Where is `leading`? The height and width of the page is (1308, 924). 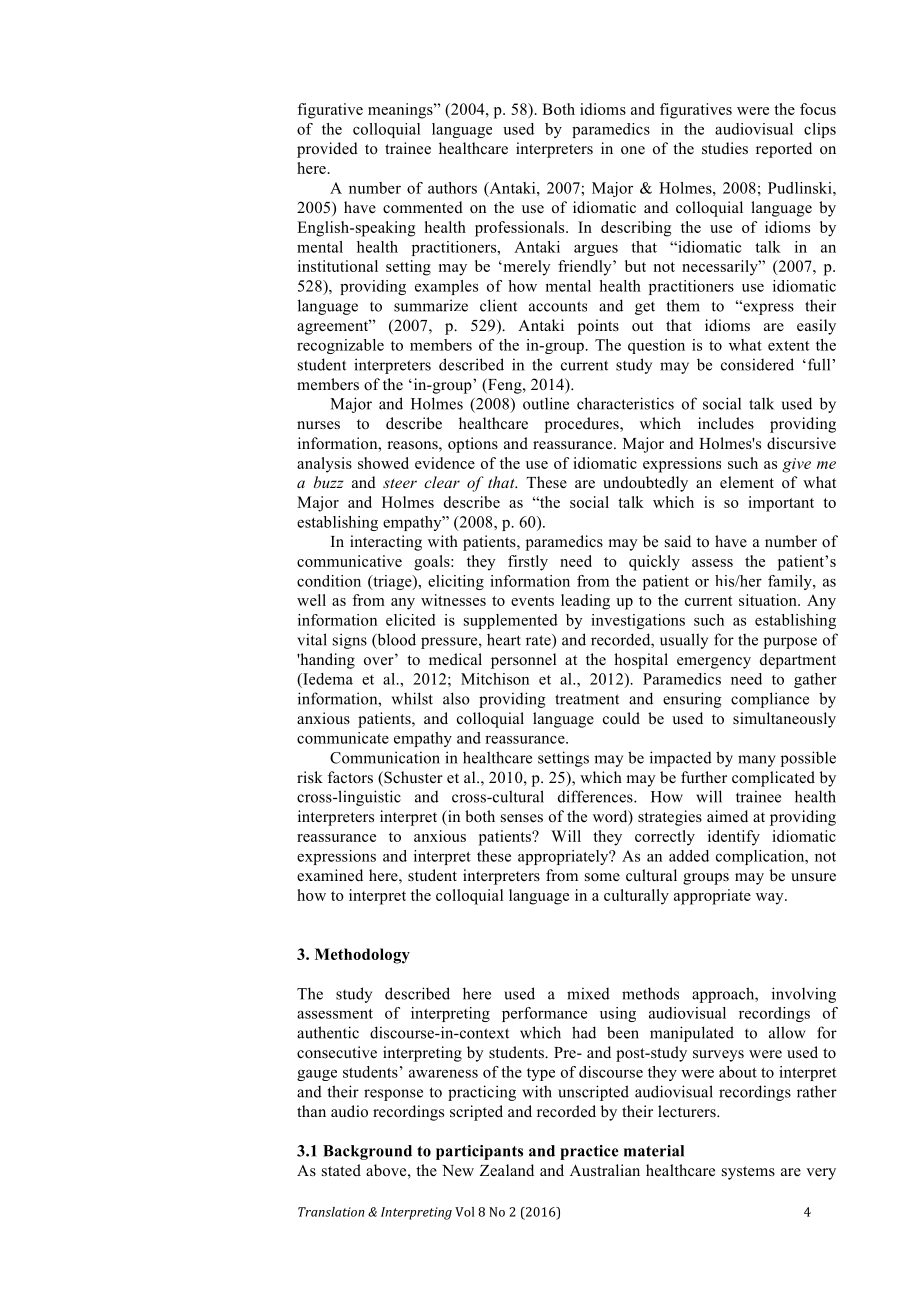 leading is located at coordinates (585, 602).
